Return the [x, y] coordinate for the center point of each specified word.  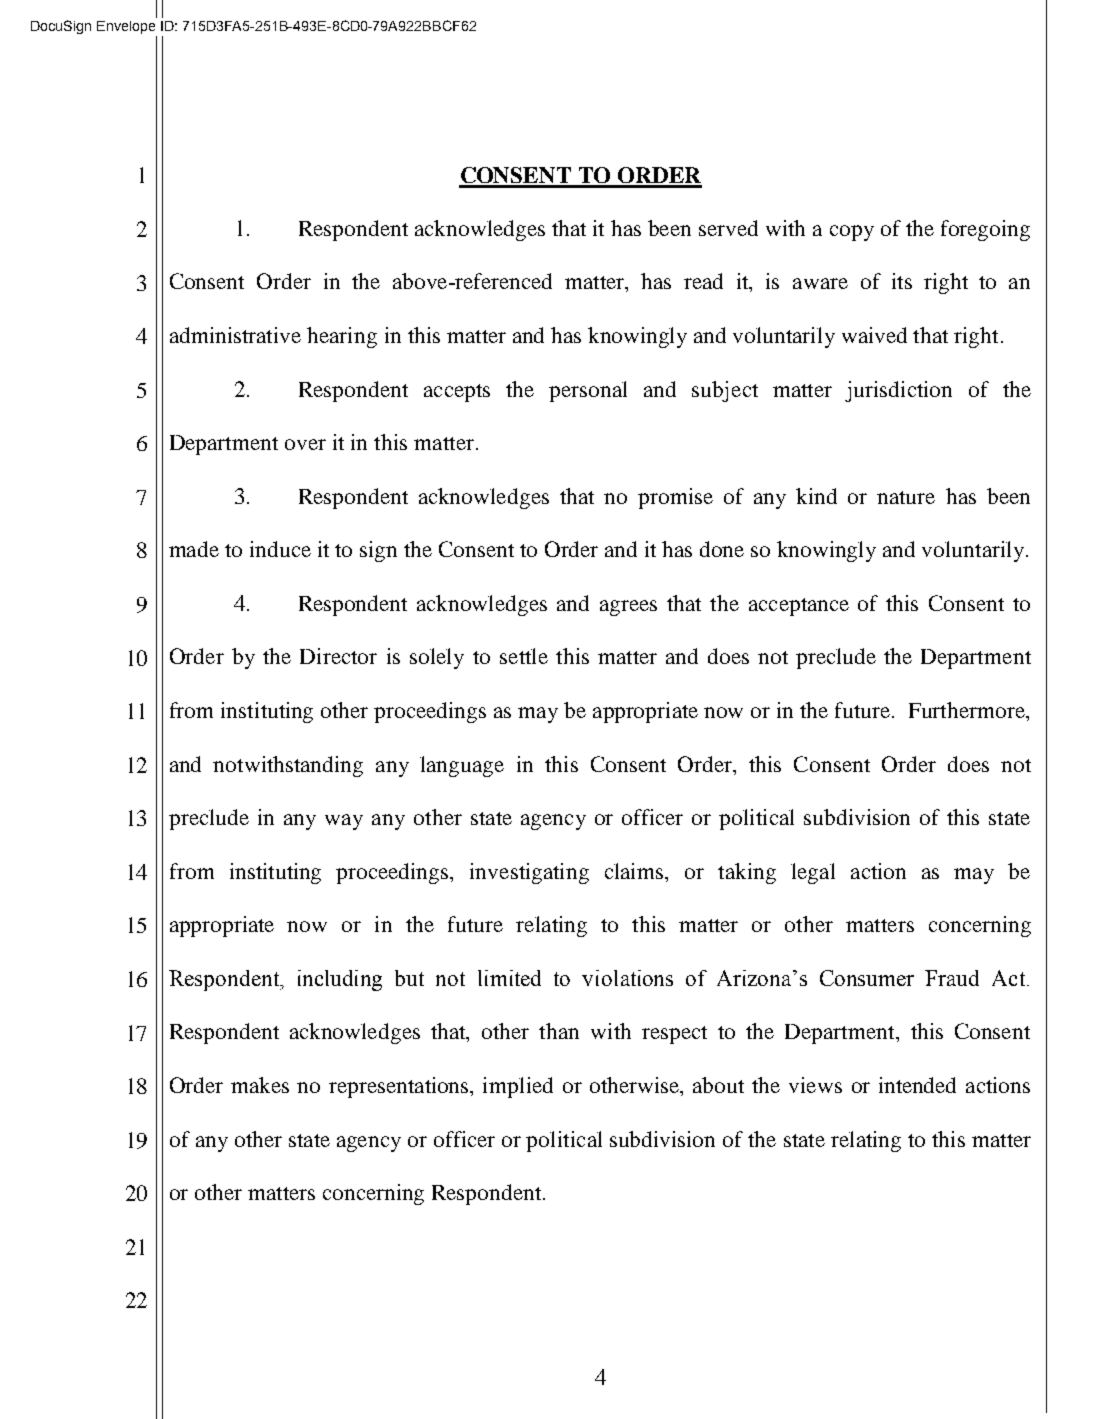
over [305, 444]
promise [675, 498]
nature [906, 497]
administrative [235, 335]
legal [813, 873]
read [703, 281]
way [344, 822]
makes [260, 1085]
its [902, 281]
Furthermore [968, 710]
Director [338, 656]
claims [635, 871]
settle [524, 656]
